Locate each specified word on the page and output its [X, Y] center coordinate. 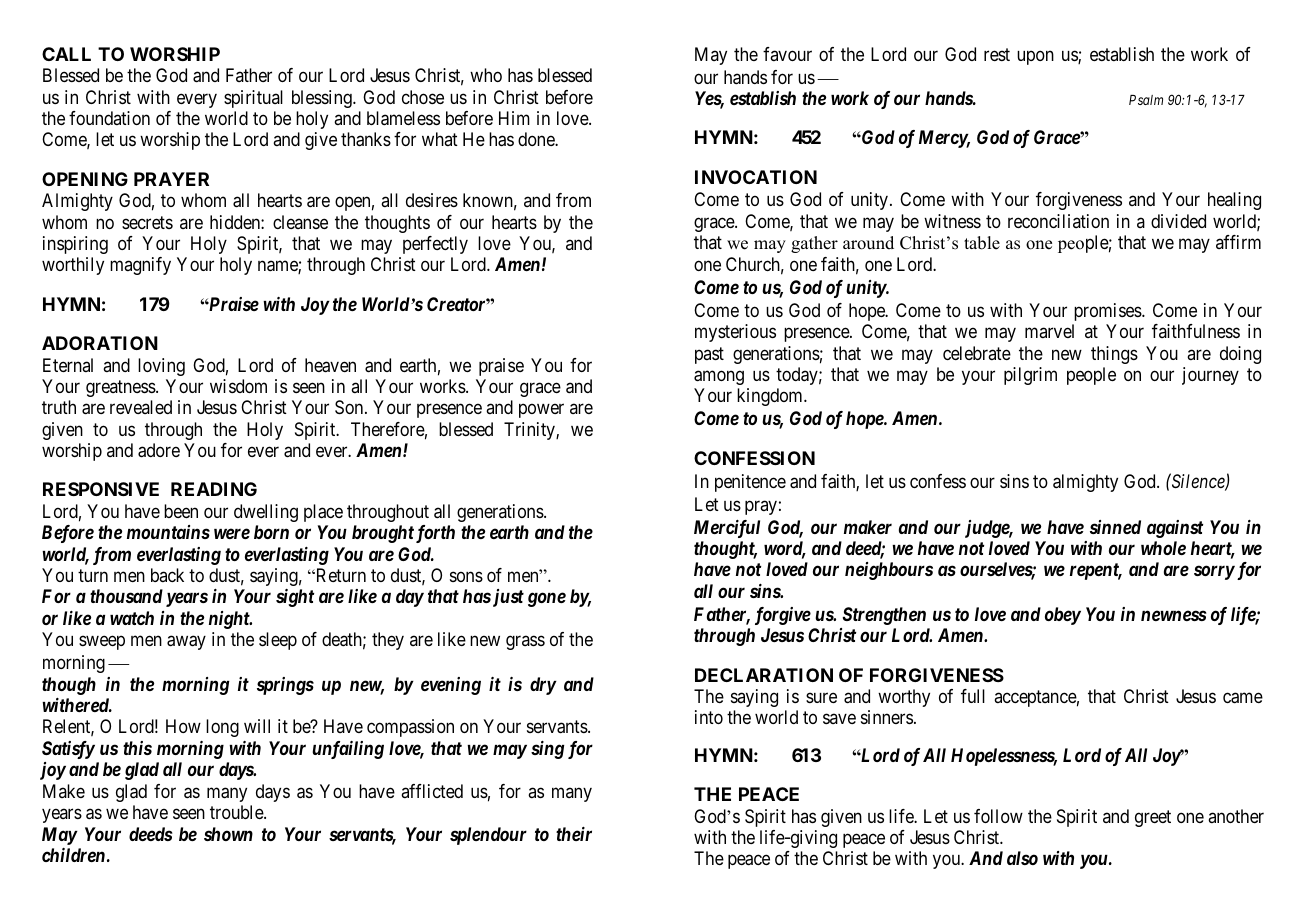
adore [159, 450]
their [574, 834]
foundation [109, 118]
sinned [1115, 527]
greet [1153, 818]
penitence [750, 483]
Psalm [1146, 100]
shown [228, 834]
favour [787, 54]
